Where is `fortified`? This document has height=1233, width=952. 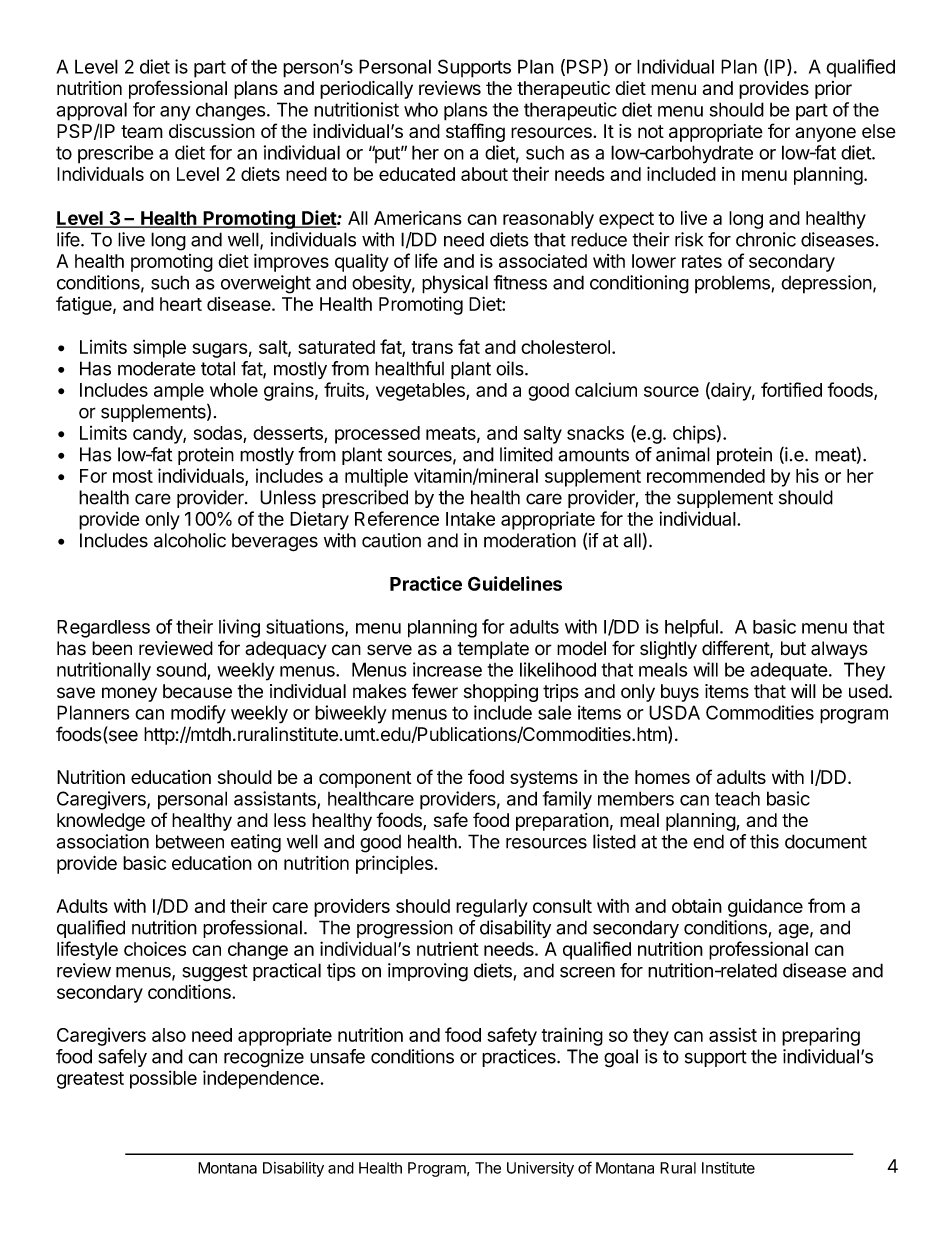 fortified is located at coordinates (791, 389).
